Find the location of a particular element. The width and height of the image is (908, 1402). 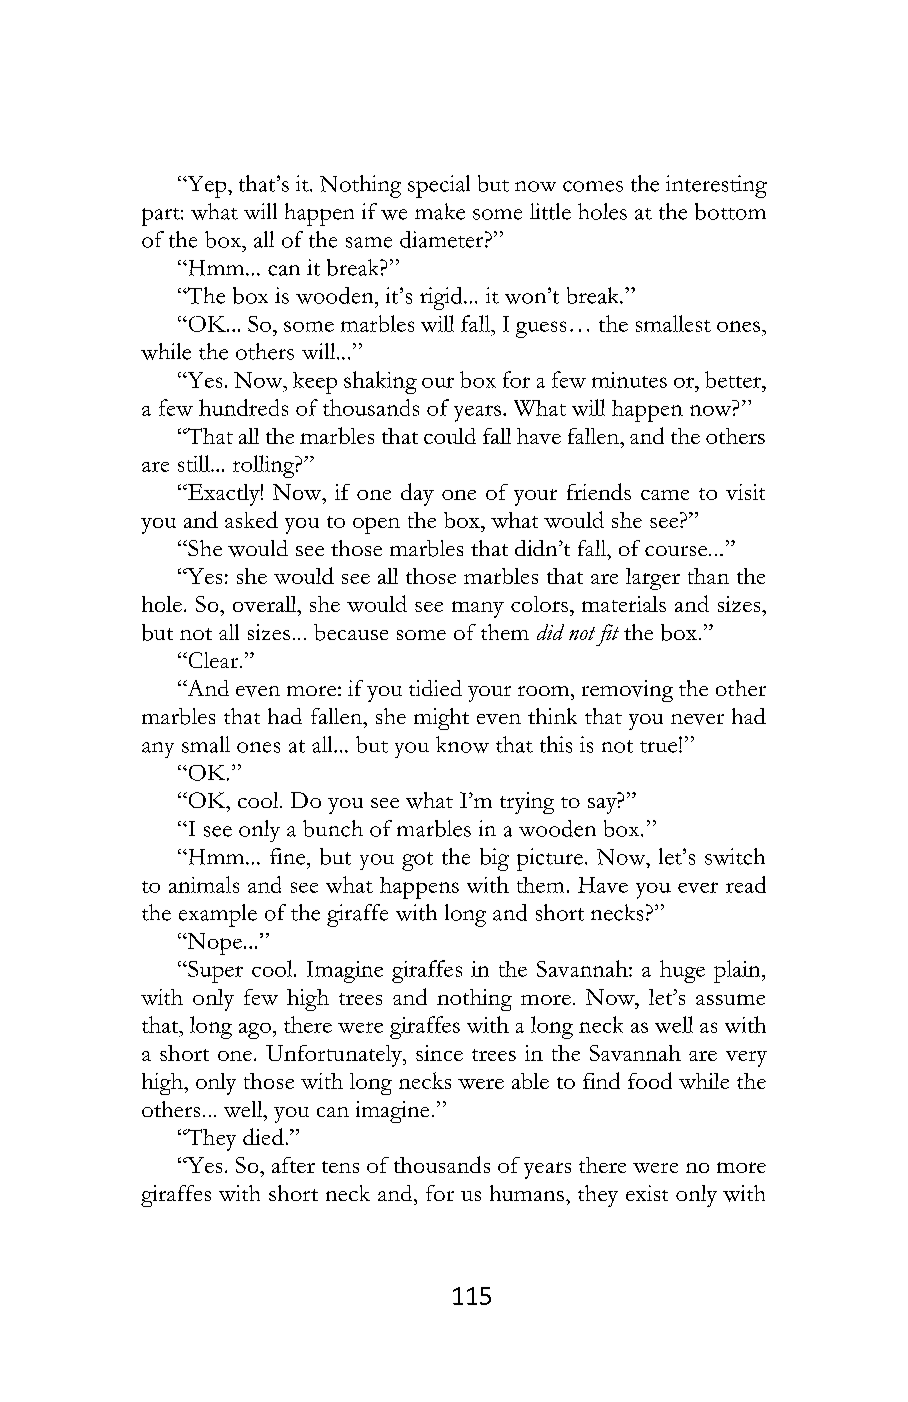

make is located at coordinates (440, 211).
